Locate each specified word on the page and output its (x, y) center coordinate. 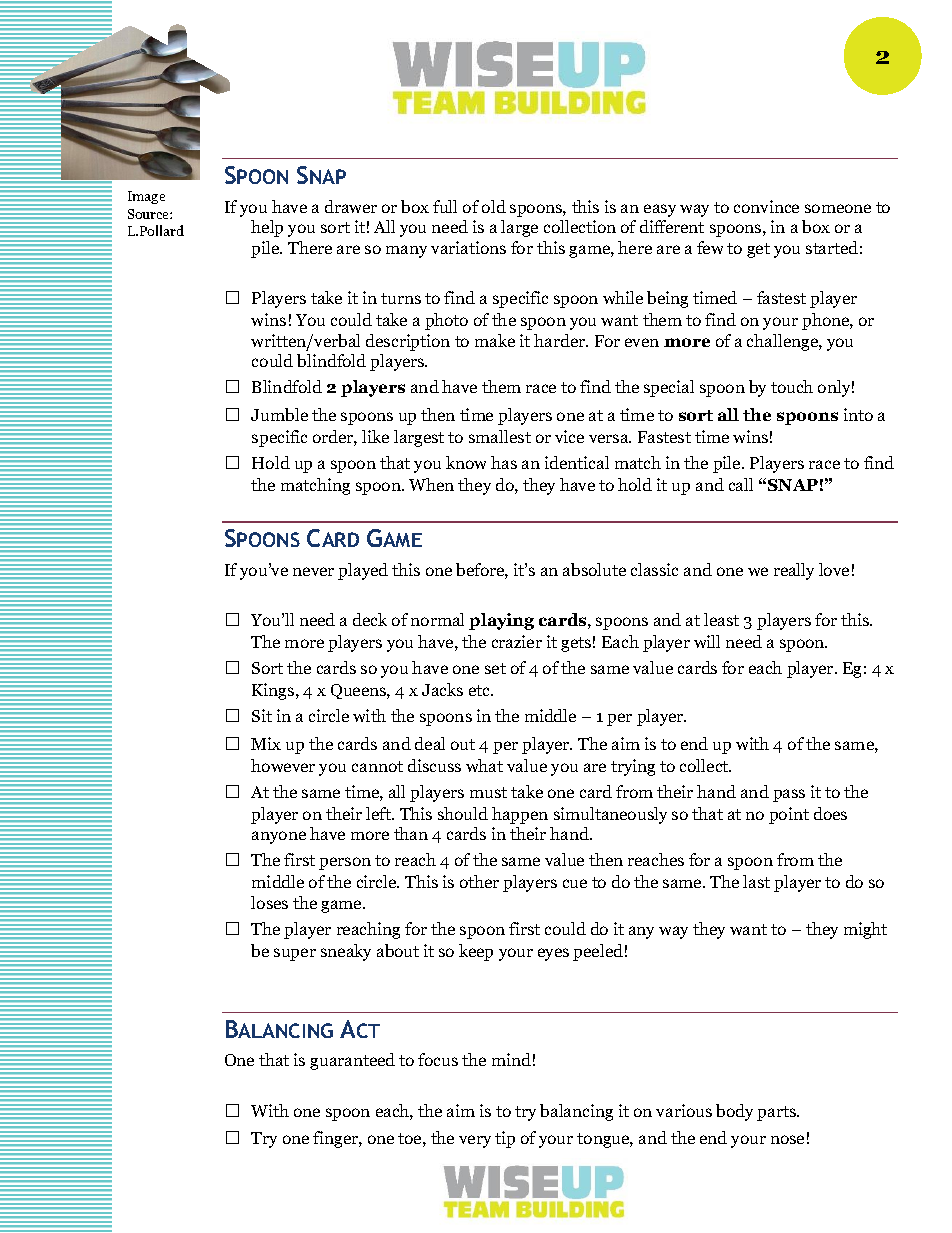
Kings (274, 691)
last (756, 881)
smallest (500, 436)
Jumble (279, 414)
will (707, 641)
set (495, 668)
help (267, 228)
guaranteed (352, 1061)
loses (269, 902)
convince (766, 206)
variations (468, 247)
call (741, 484)
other (479, 881)
